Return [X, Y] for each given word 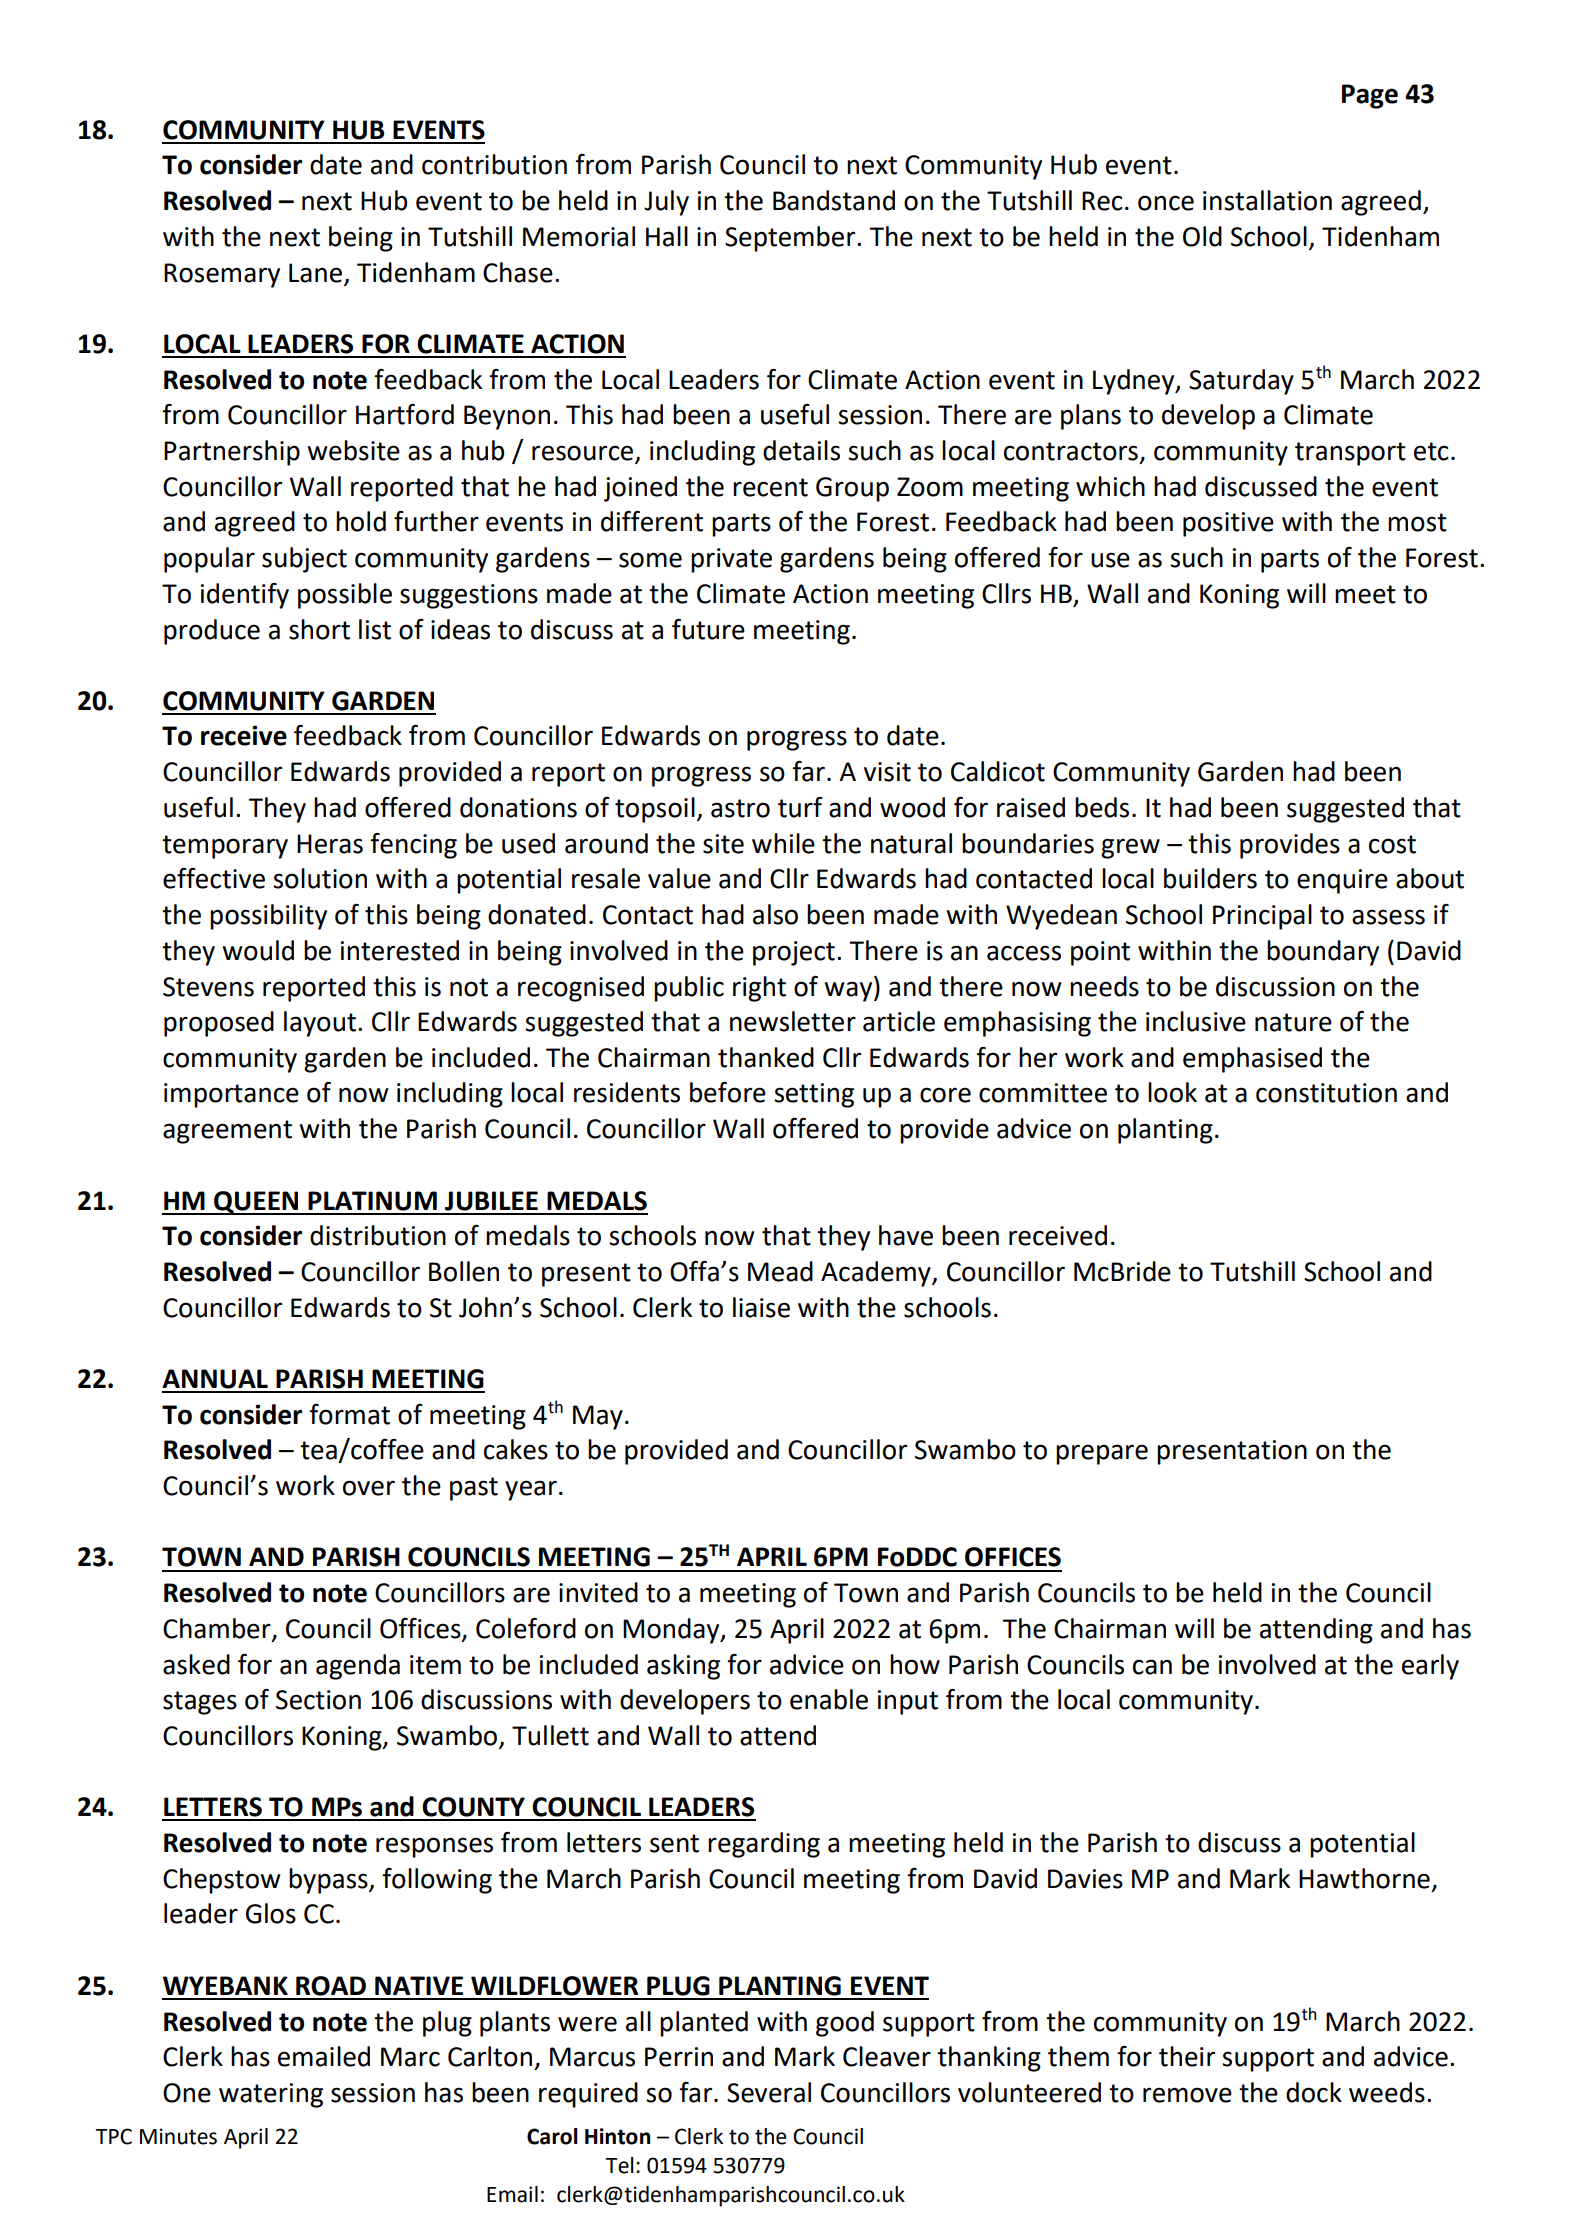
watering [271, 2095]
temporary [225, 847]
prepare [1102, 1454]
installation [1267, 200]
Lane [315, 273]
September [791, 239]
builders [1210, 878]
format [349, 1414]
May [598, 1417]
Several [769, 2092]
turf [800, 807]
